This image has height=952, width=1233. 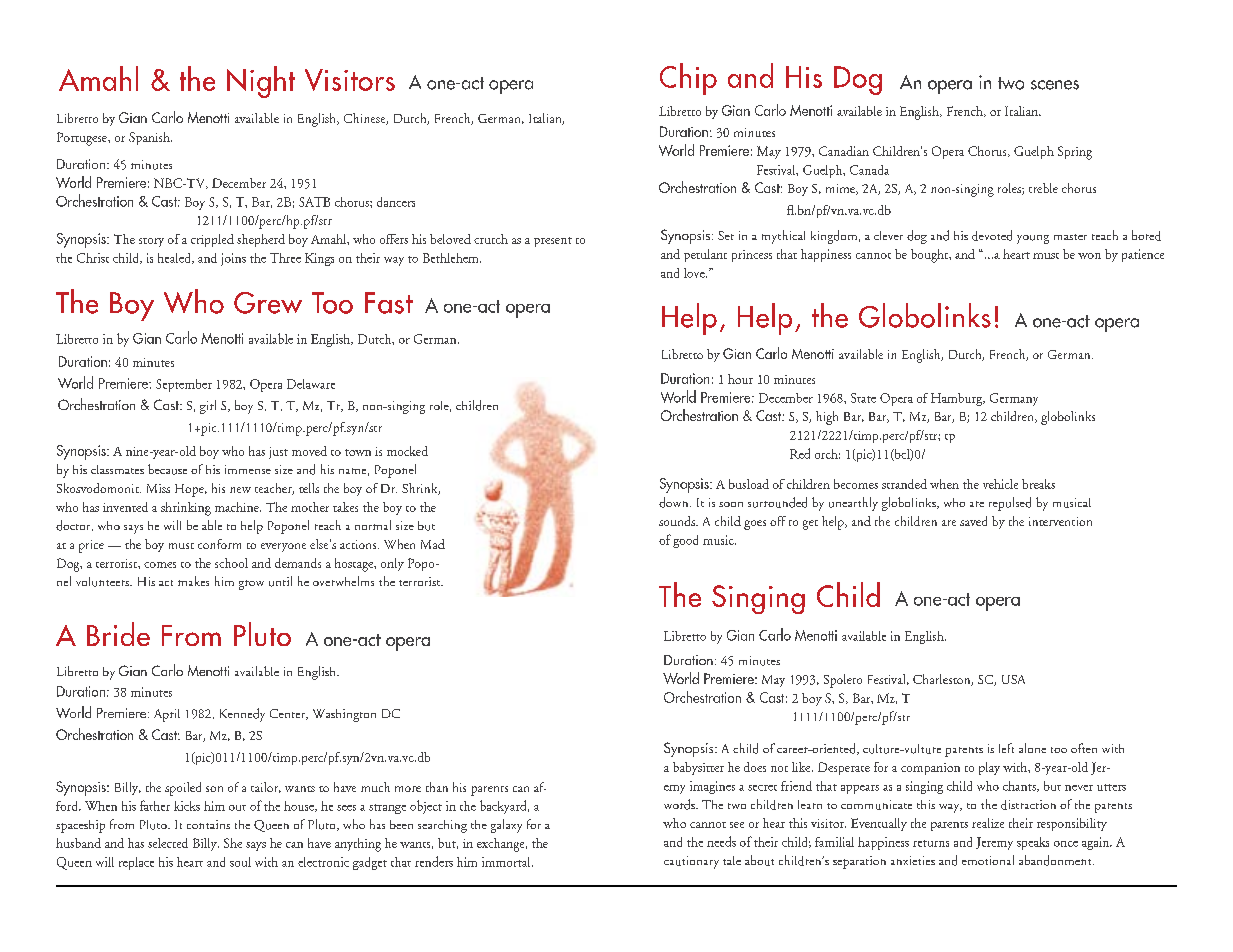 I want to click on Bride, so click(x=118, y=634).
